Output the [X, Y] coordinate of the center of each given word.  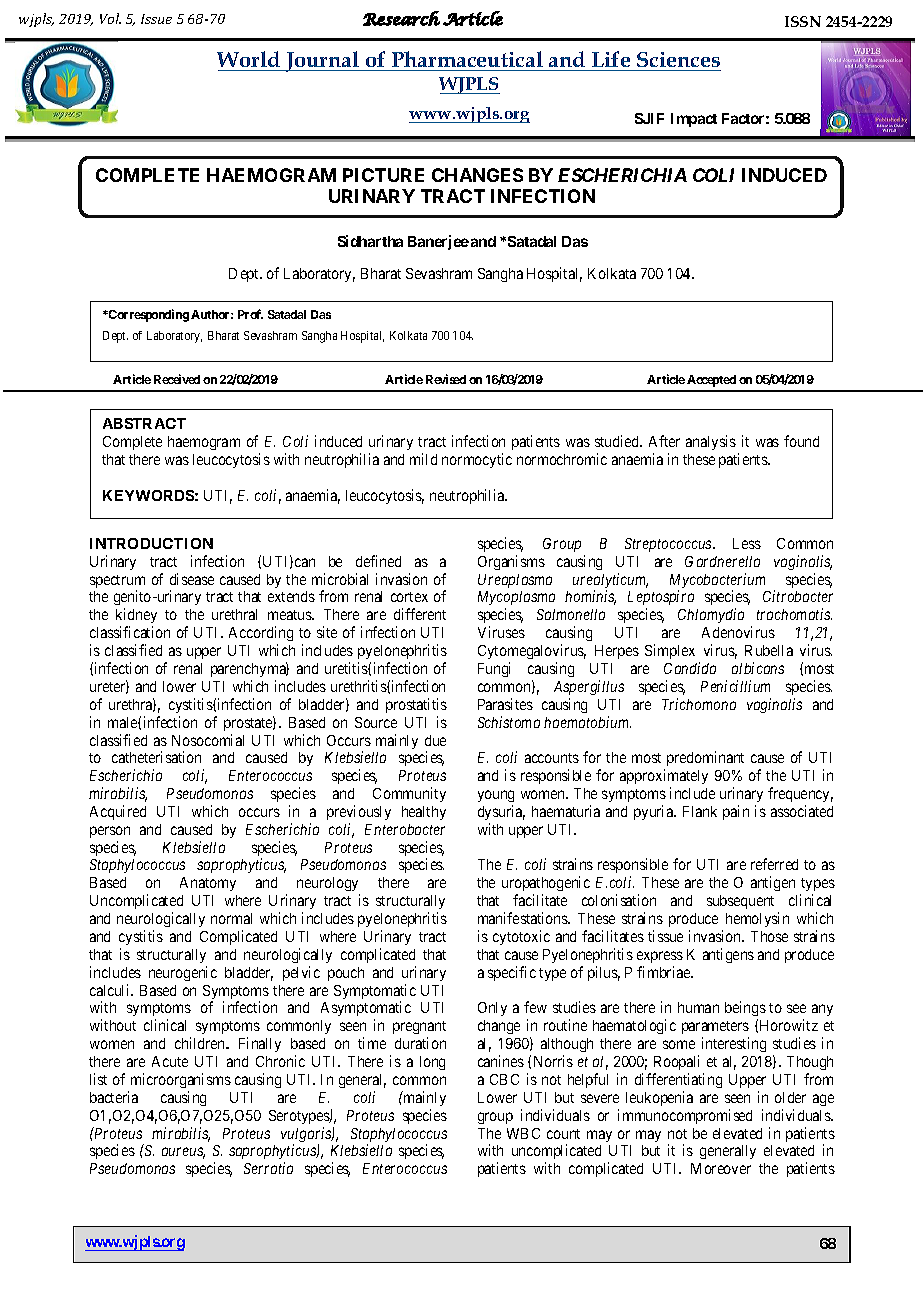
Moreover [721, 1168]
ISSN [803, 21]
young [496, 796]
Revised [446, 379]
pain [736, 812]
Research [401, 18]
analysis [711, 442]
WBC [523, 1133]
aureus [183, 1153]
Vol [110, 18]
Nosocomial [208, 740]
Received [177, 379]
